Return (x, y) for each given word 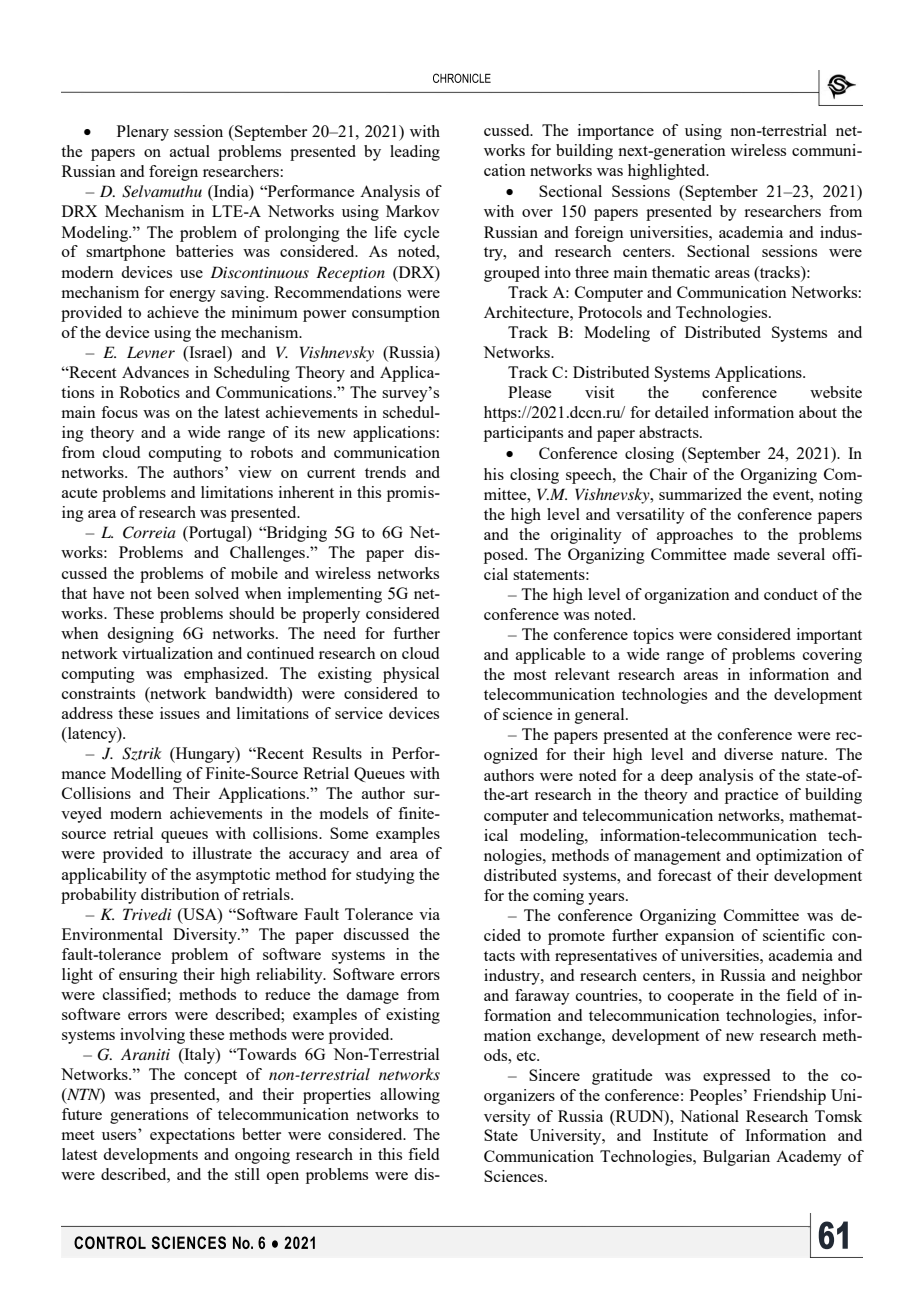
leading (415, 153)
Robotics (150, 392)
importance (616, 132)
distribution (180, 894)
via (429, 914)
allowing (410, 1096)
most (530, 675)
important (829, 636)
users (119, 1136)
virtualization (167, 653)
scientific (794, 935)
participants (523, 434)
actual (190, 151)
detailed (682, 412)
